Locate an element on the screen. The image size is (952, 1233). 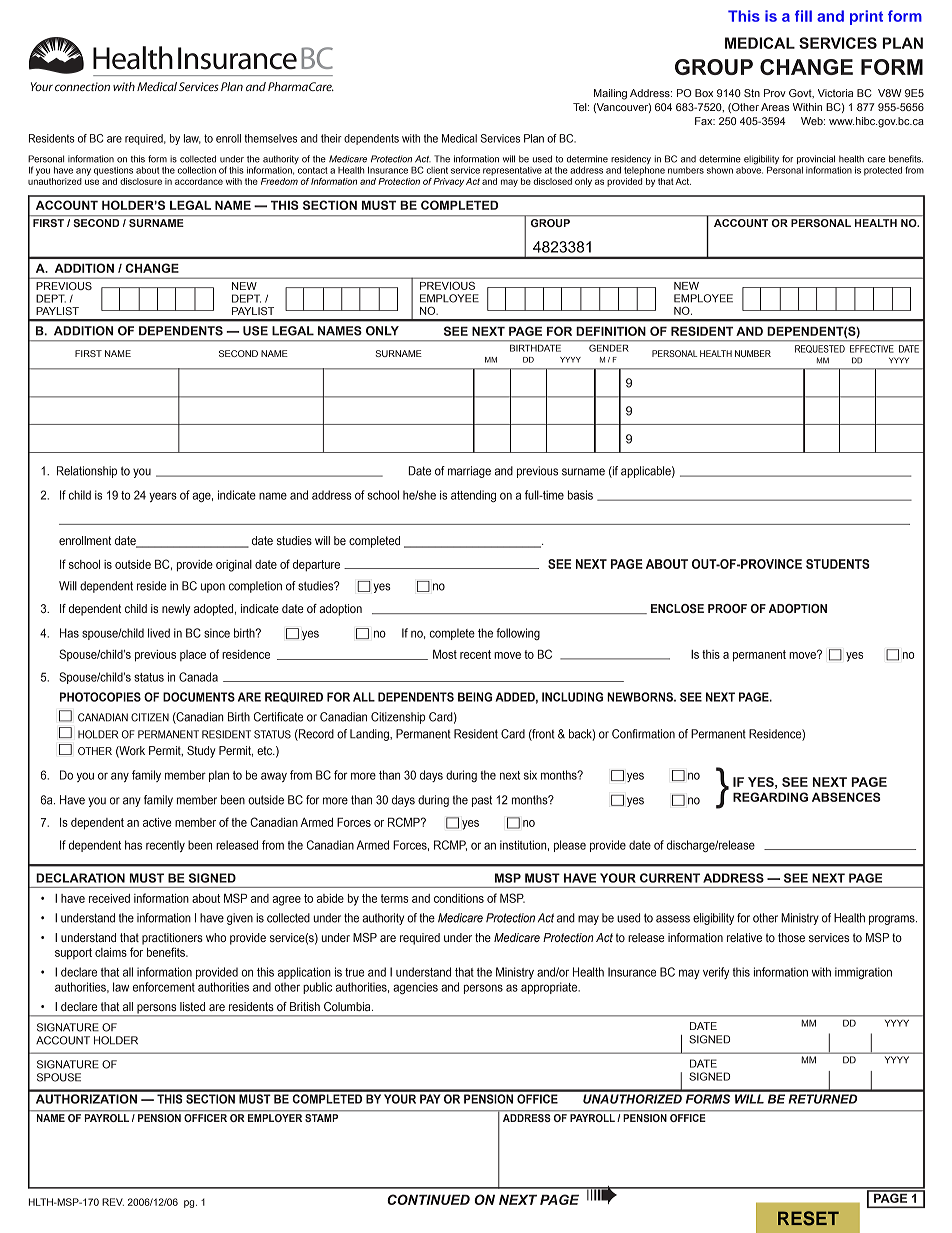
lived is located at coordinates (159, 633).
